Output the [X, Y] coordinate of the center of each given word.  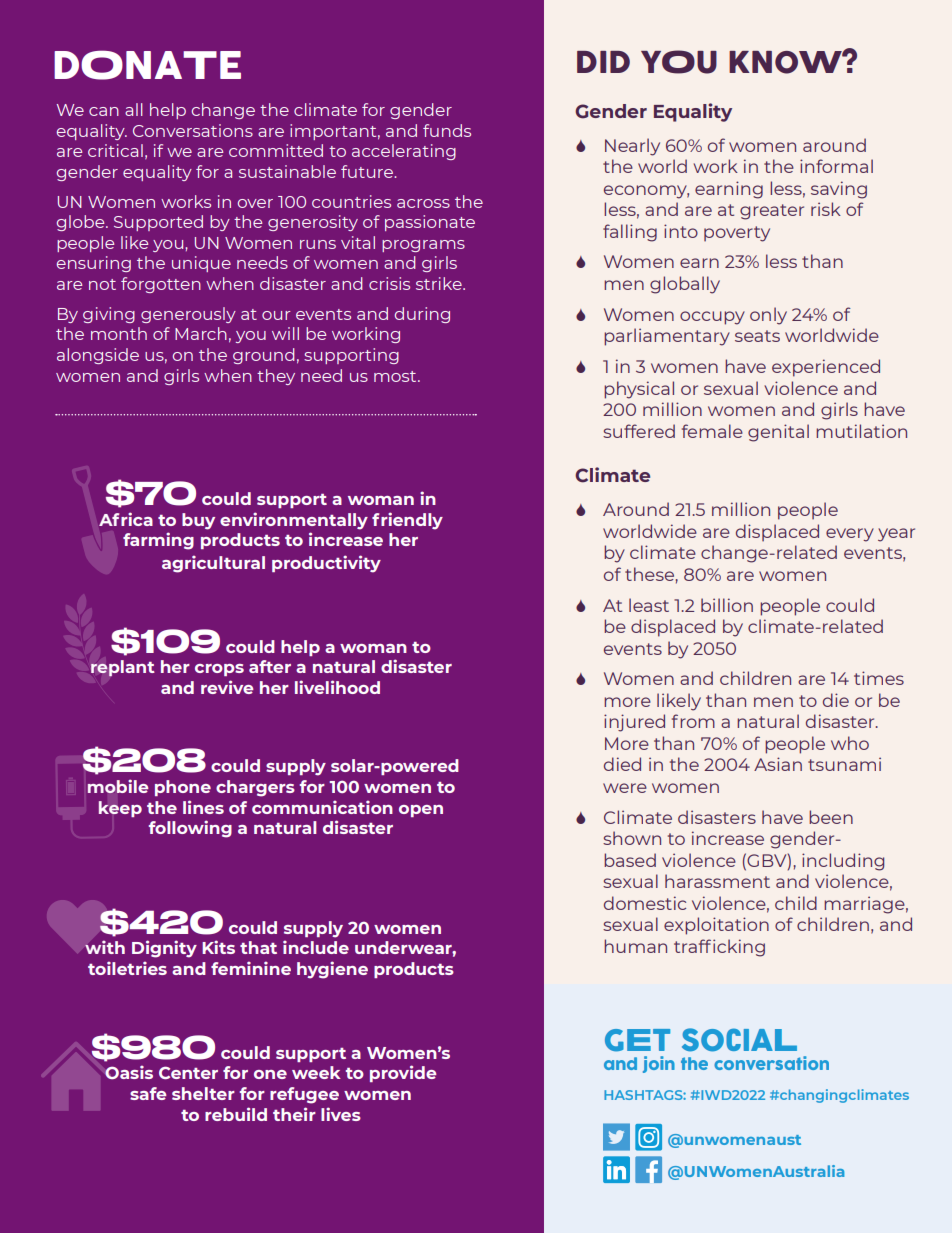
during [422, 315]
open [421, 811]
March [201, 333]
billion [727, 605]
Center [188, 1072]
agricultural [213, 564]
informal [836, 166]
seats [757, 336]
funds [447, 130]
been [831, 817]
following [190, 829]
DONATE [147, 65]
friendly [407, 521]
